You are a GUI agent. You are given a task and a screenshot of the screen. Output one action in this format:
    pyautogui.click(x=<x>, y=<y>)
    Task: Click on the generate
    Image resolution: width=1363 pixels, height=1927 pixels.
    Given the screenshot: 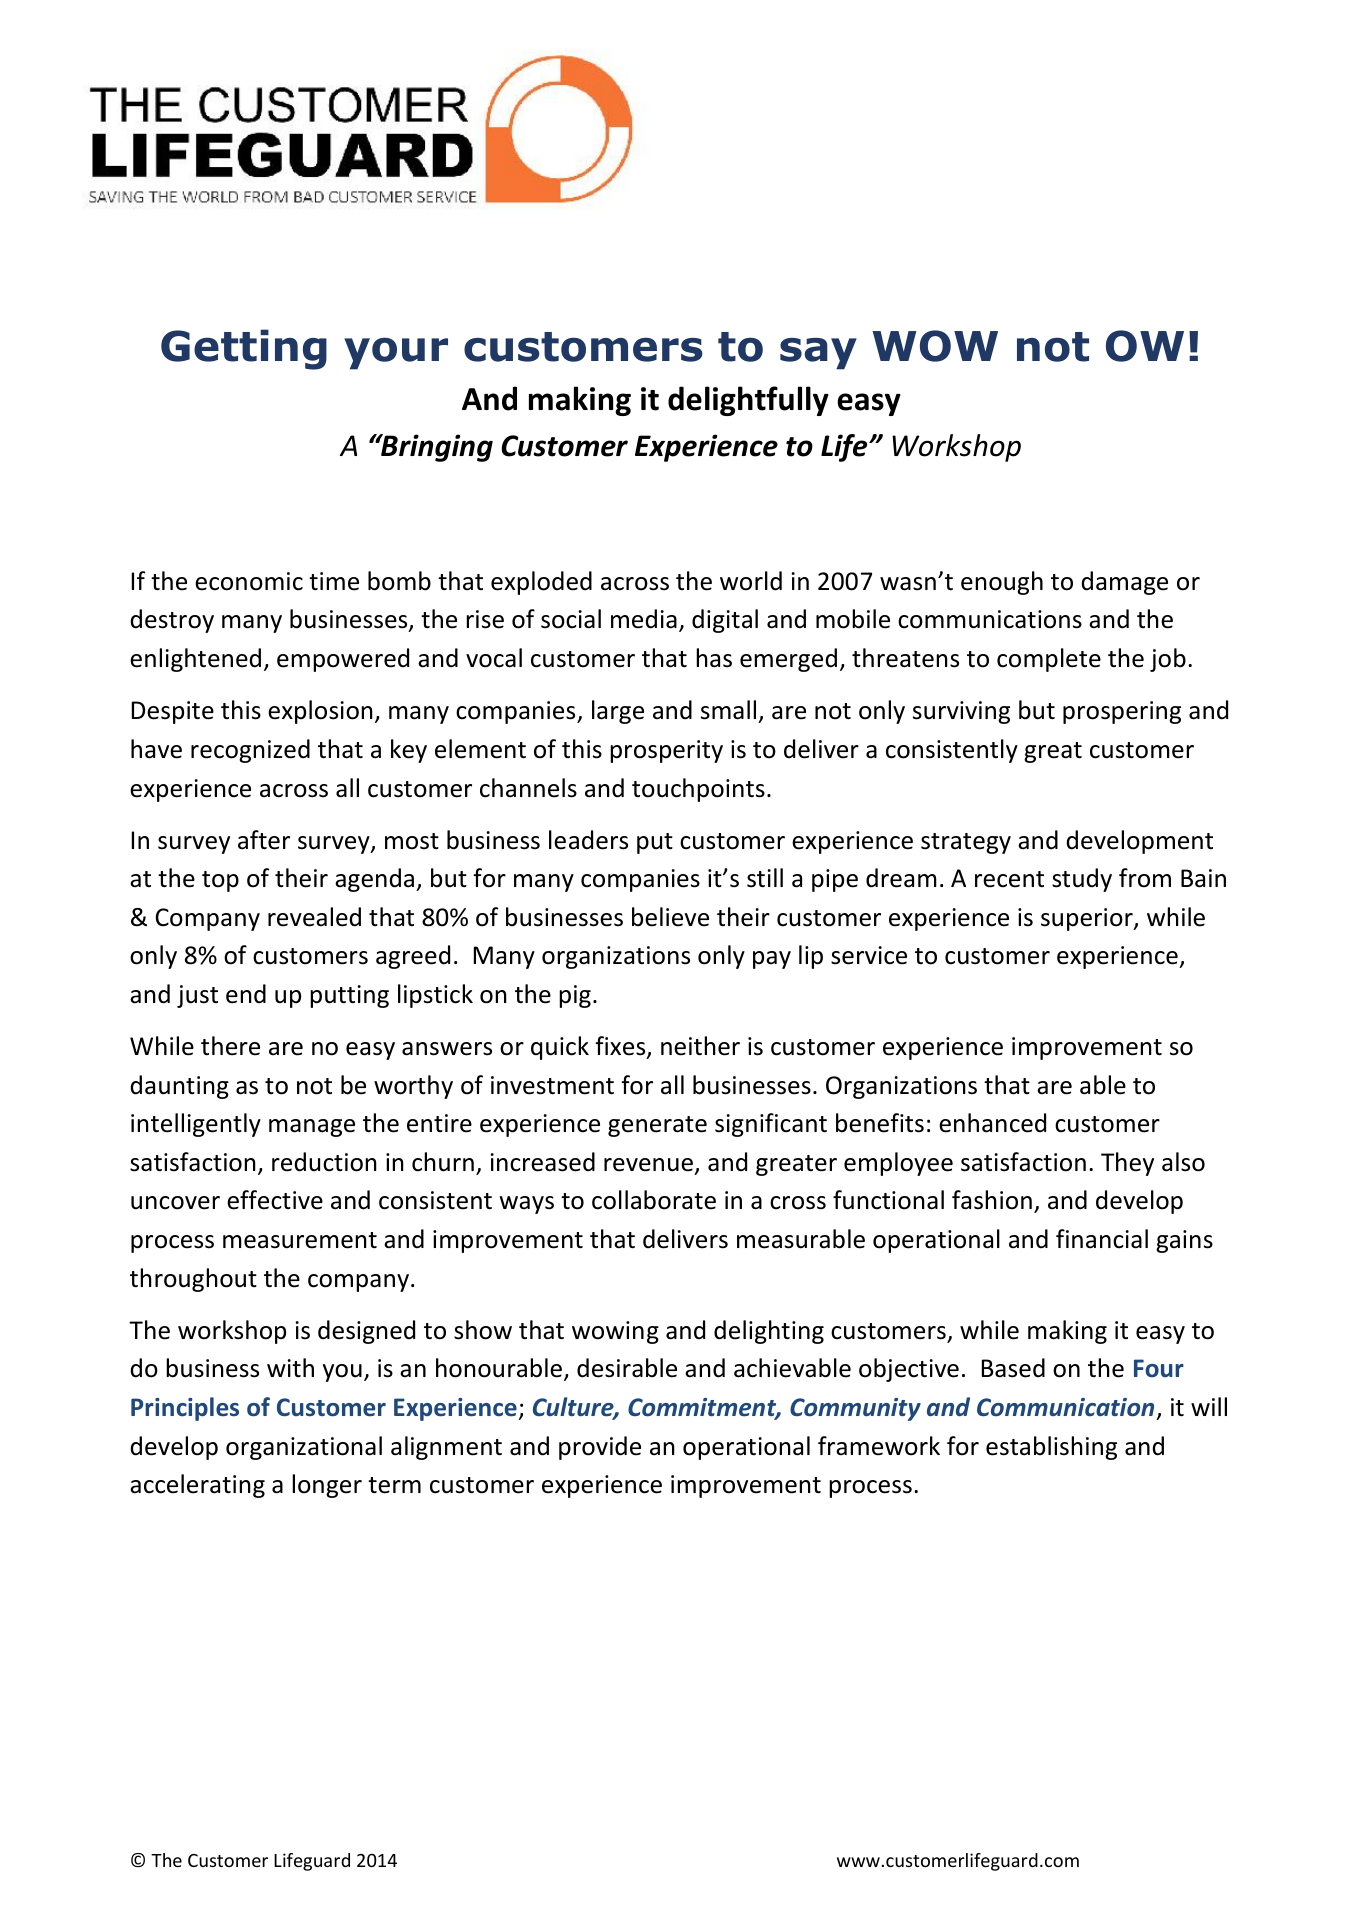 What is the action you would take?
    pyautogui.click(x=657, y=1126)
